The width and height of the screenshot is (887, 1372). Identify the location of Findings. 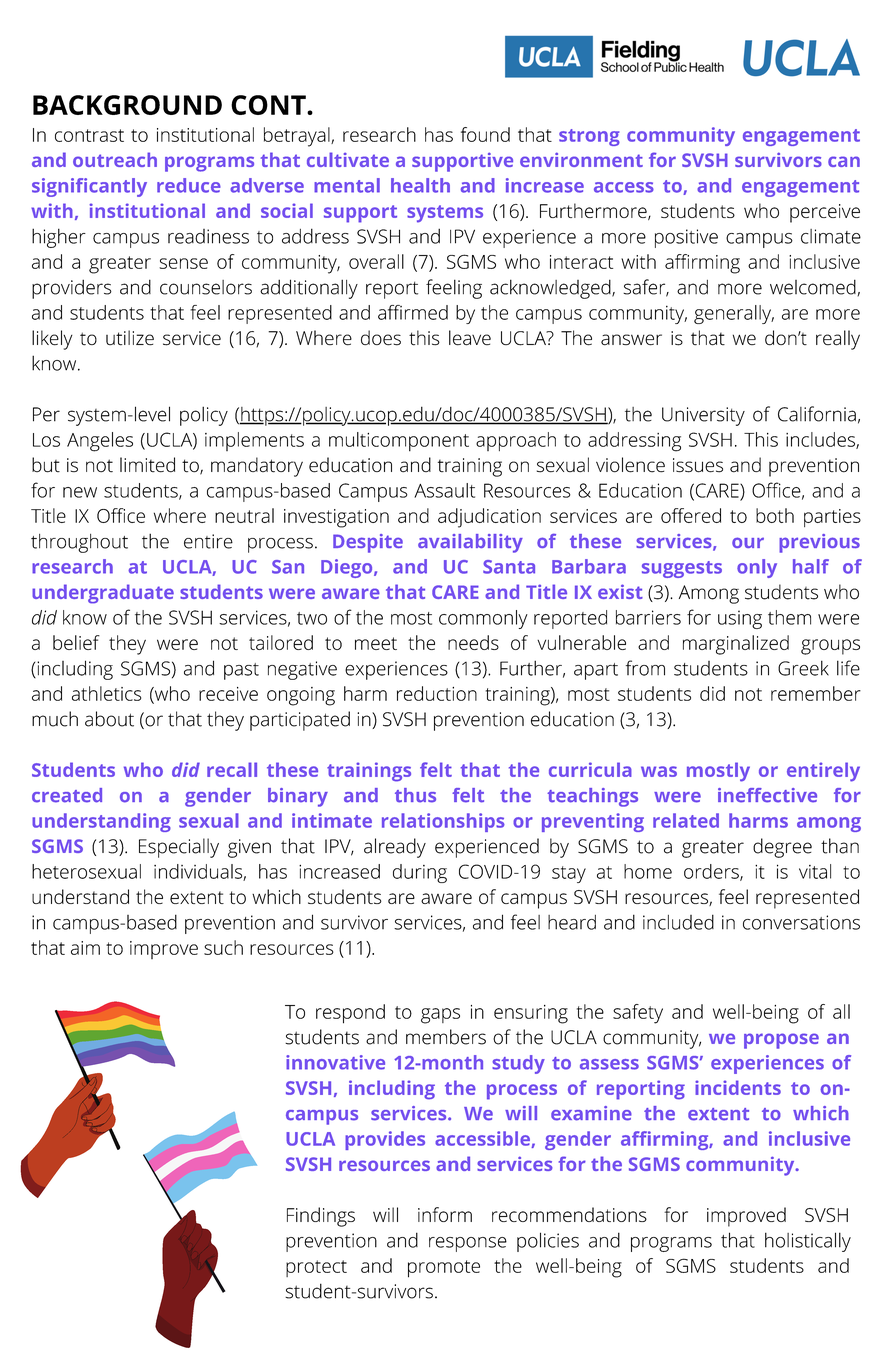
(321, 1217).
